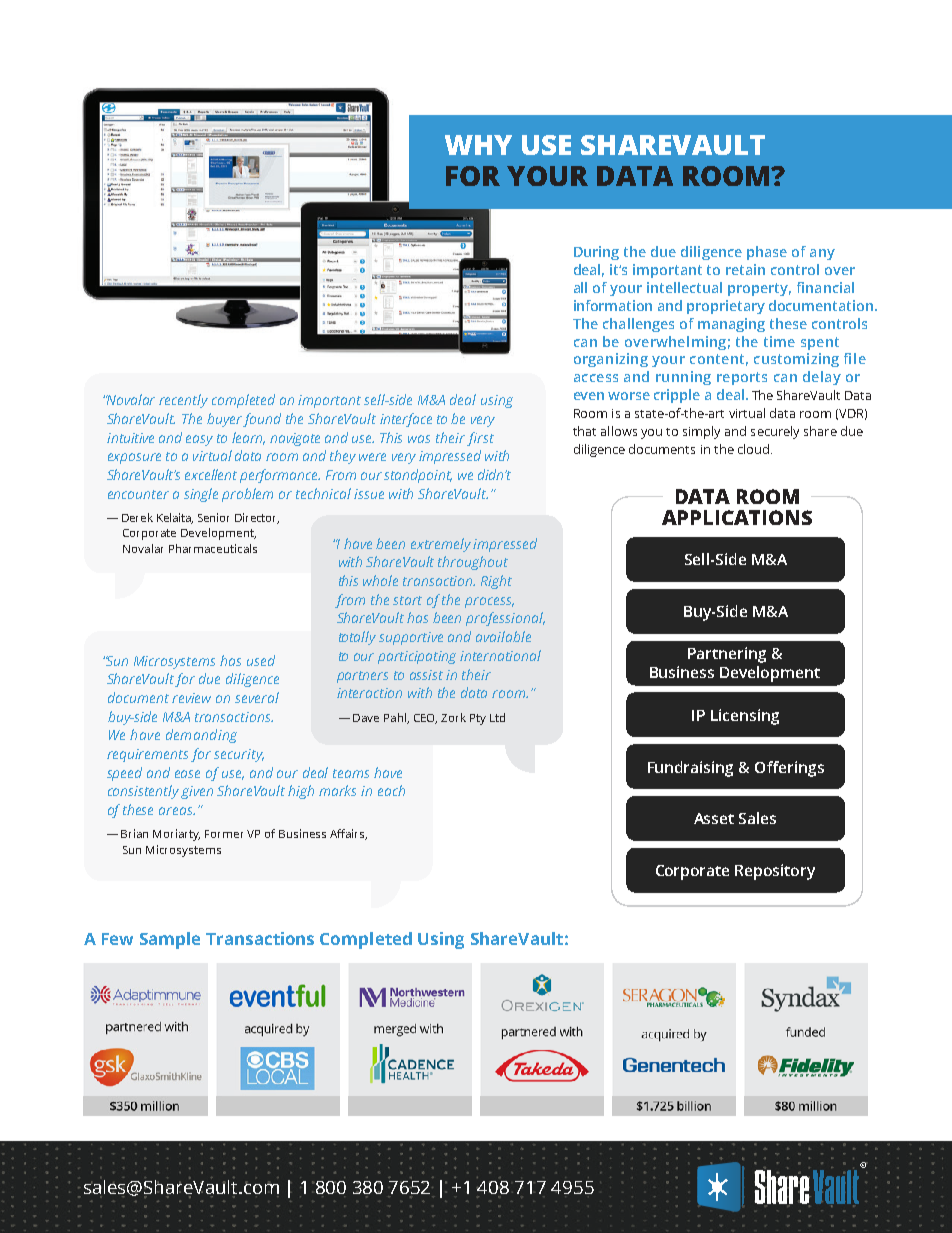 This document has width=952, height=1233. I want to click on During, so click(596, 253).
